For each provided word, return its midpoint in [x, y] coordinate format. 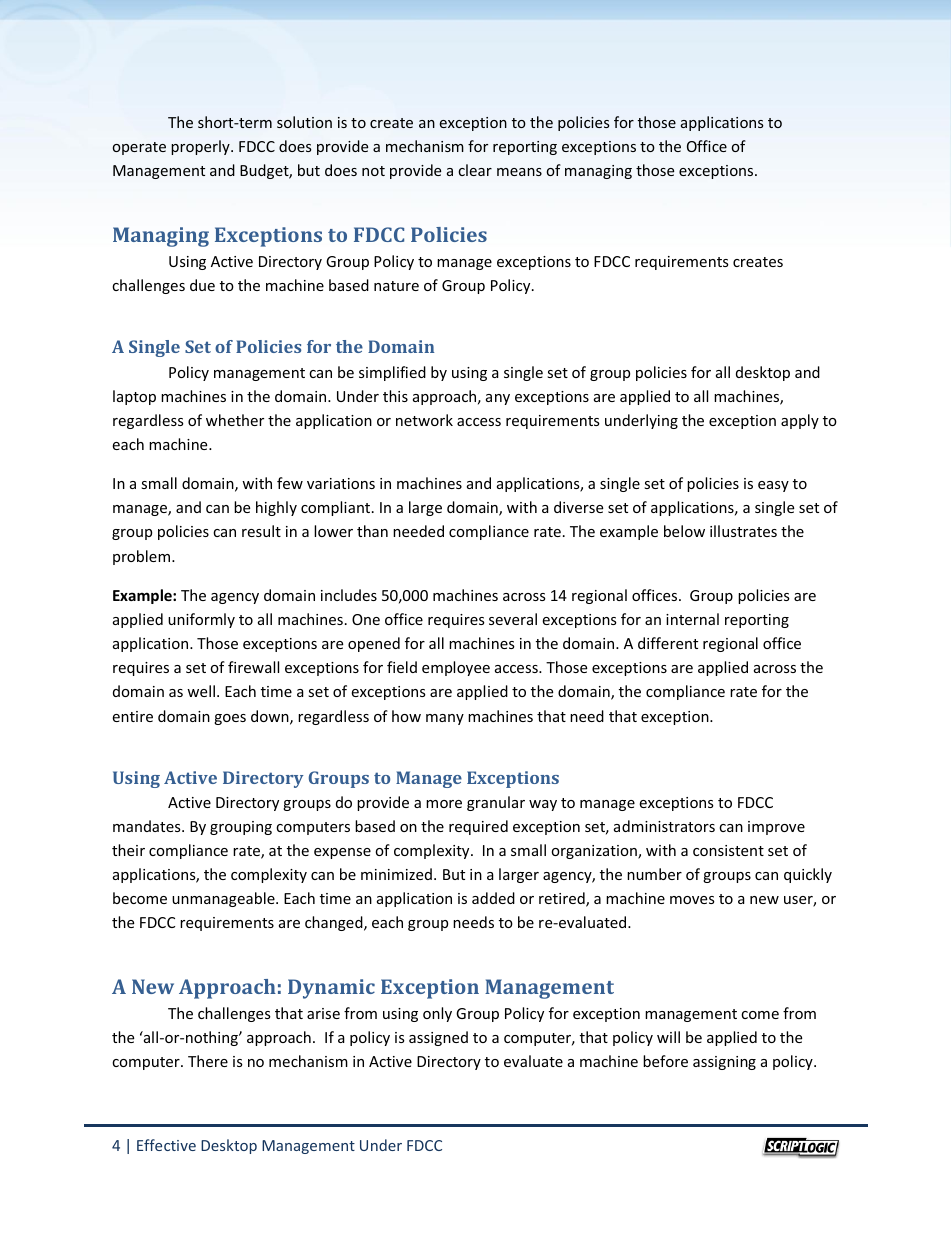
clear [475, 170]
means [519, 172]
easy [773, 486]
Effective [166, 1145]
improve [776, 828]
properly [201, 147]
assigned [438, 1038]
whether [235, 420]
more [444, 804]
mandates [148, 826]
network [424, 420]
